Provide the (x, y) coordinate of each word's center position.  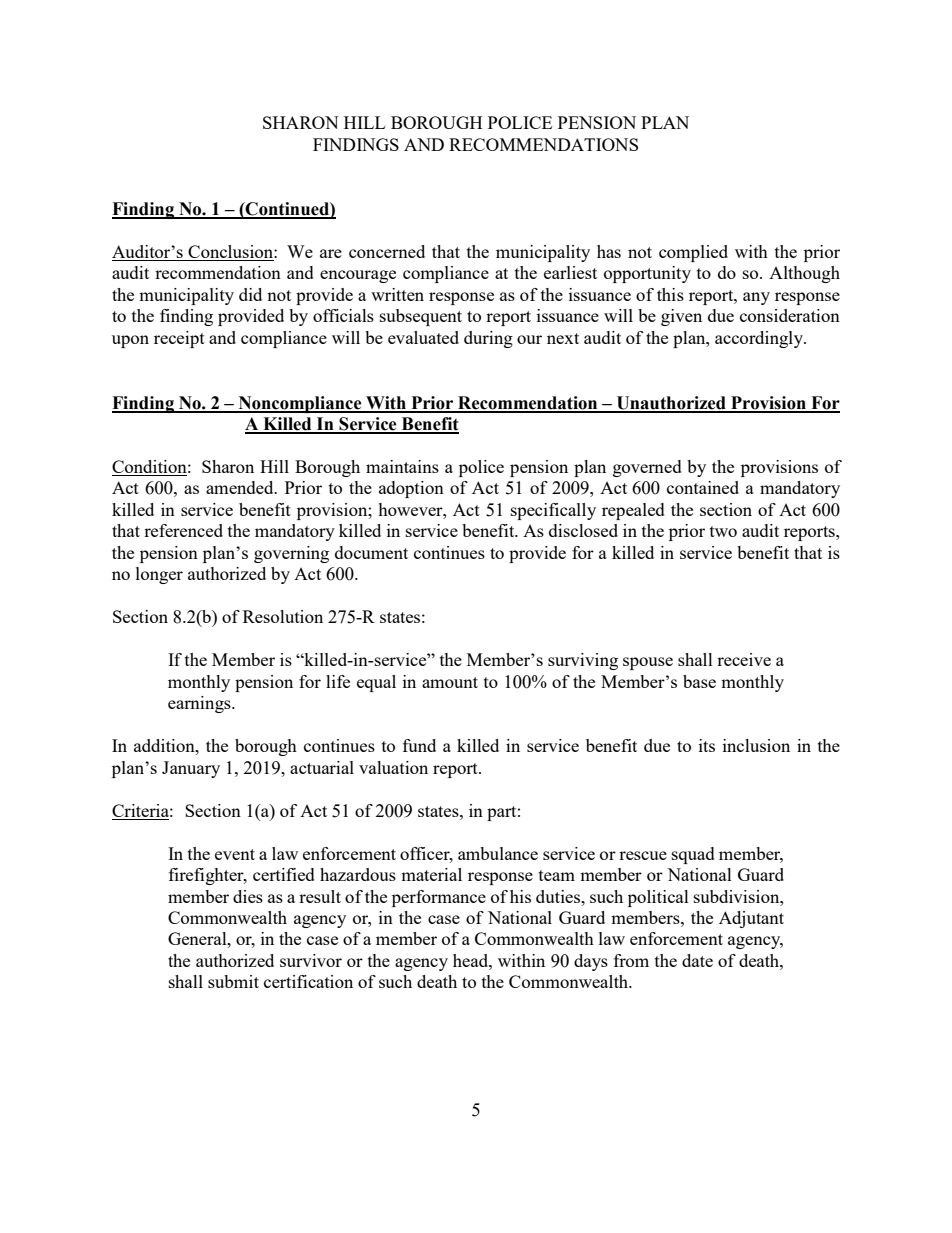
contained (703, 487)
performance (439, 898)
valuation (393, 767)
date (697, 960)
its (707, 745)
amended (241, 487)
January (191, 769)
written (397, 294)
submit (233, 981)
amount (450, 682)
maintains (402, 466)
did (250, 294)
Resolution (283, 616)
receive (744, 659)
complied (693, 253)
